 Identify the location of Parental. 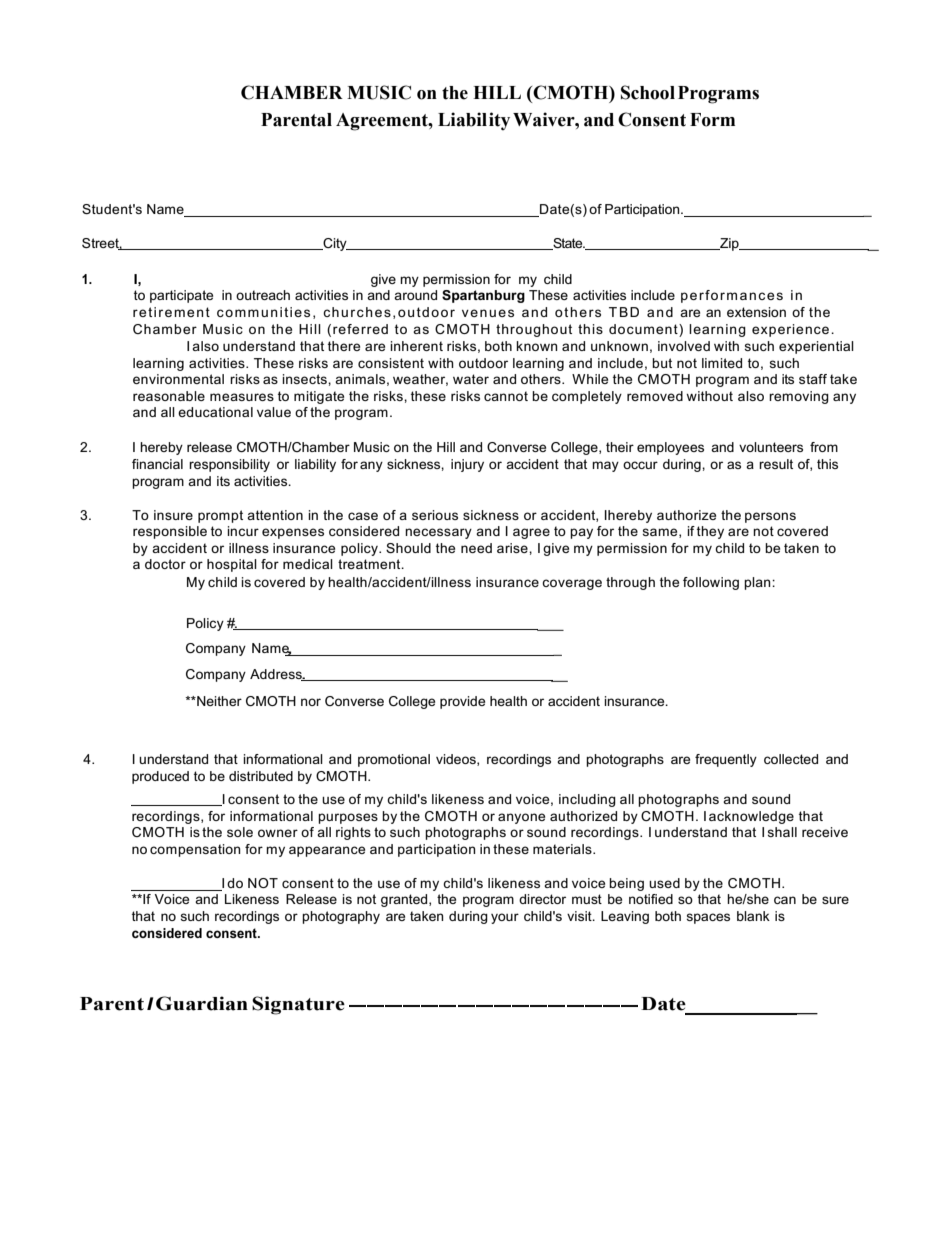
(296, 120).
